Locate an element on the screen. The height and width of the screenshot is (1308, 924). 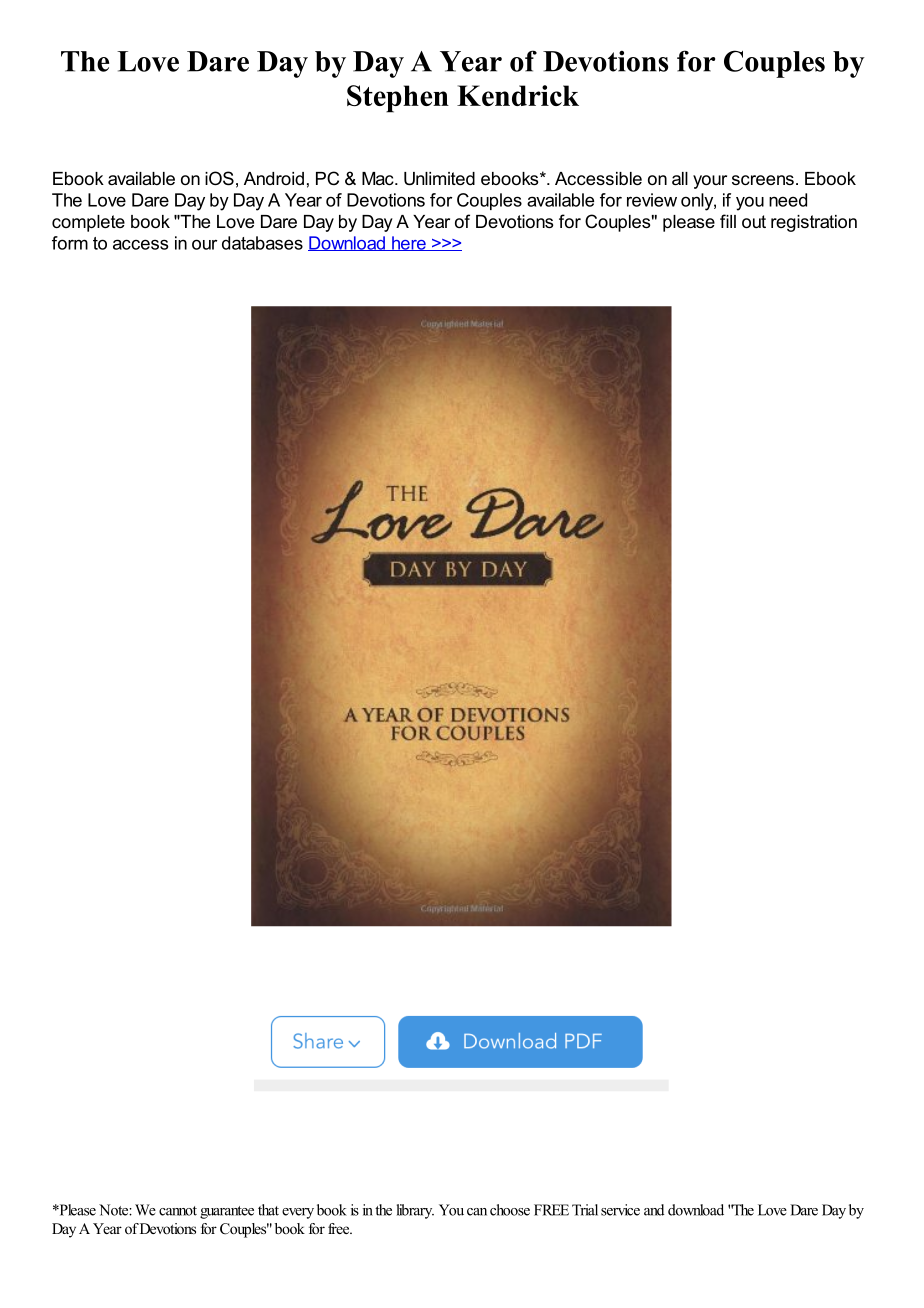
form is located at coordinates (70, 243).
